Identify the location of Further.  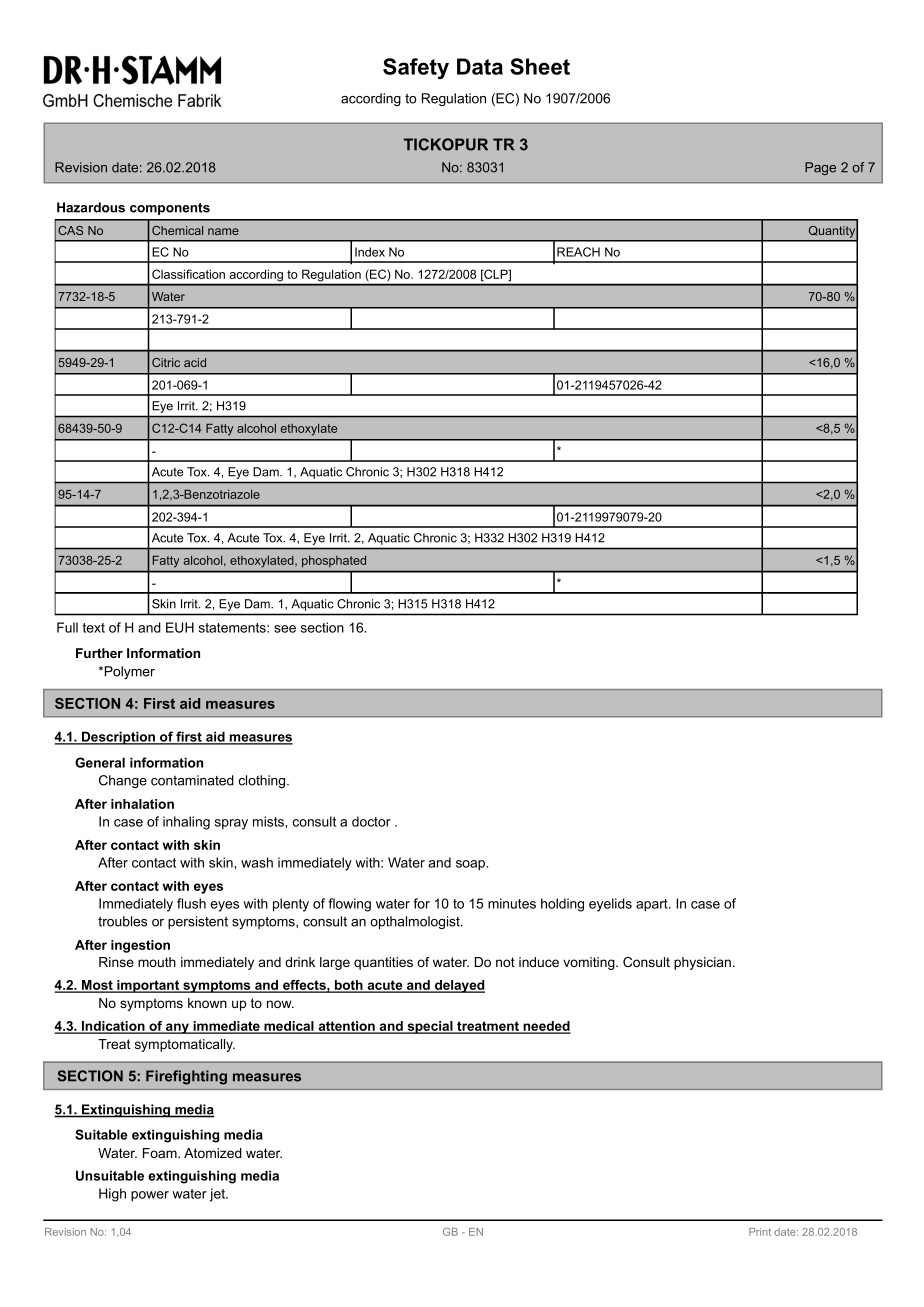
(99, 653).
